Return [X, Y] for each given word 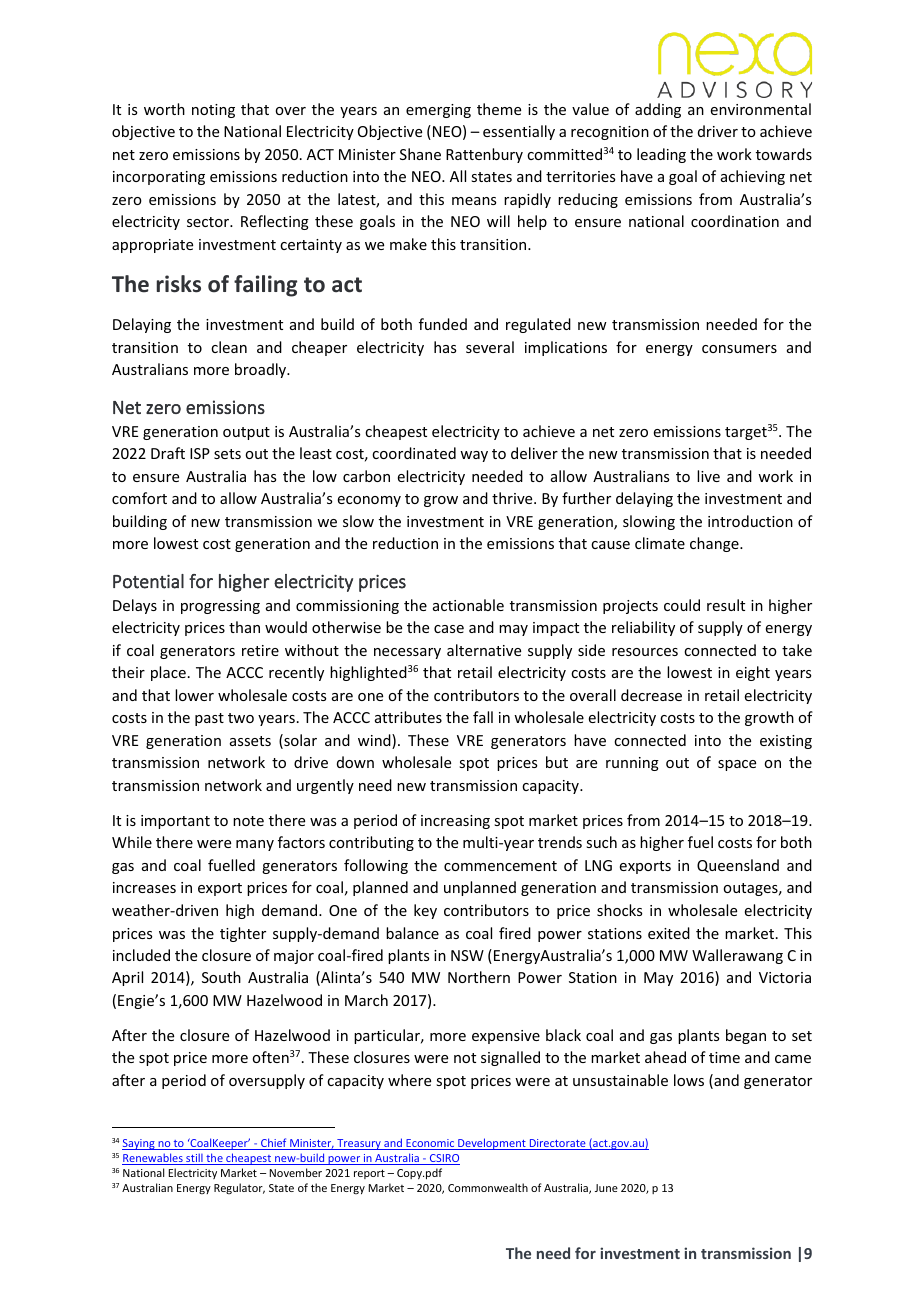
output [246, 433]
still [194, 1159]
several [490, 347]
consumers [739, 349]
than [244, 627]
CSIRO [444, 1159]
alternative [484, 650]
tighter [243, 934]
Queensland [738, 866]
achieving [753, 177]
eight [753, 673]
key [425, 911]
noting [213, 111]
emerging [438, 111]
